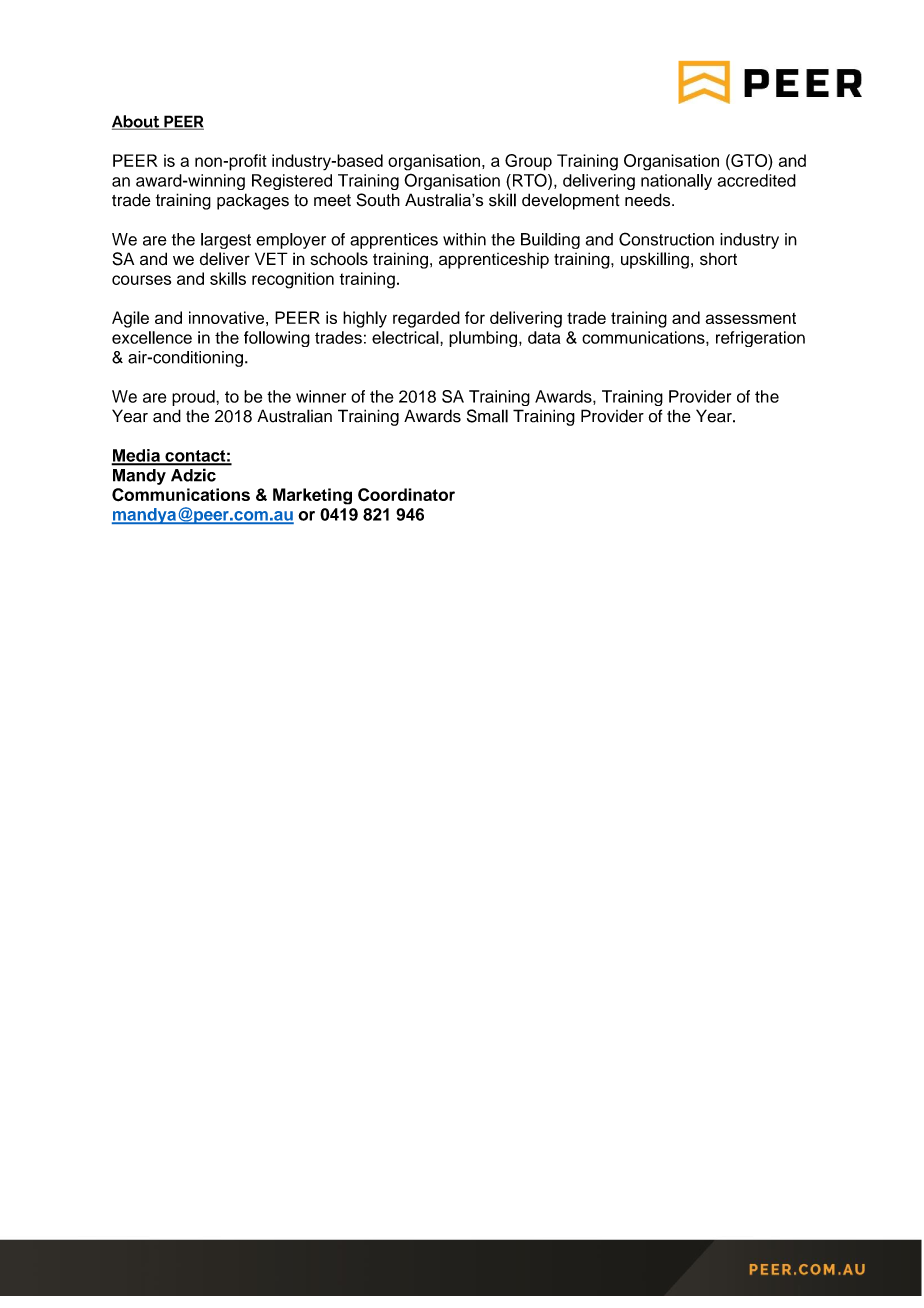  What do you see at coordinates (312, 496) in the screenshot?
I see `Marketing` at bounding box center [312, 496].
